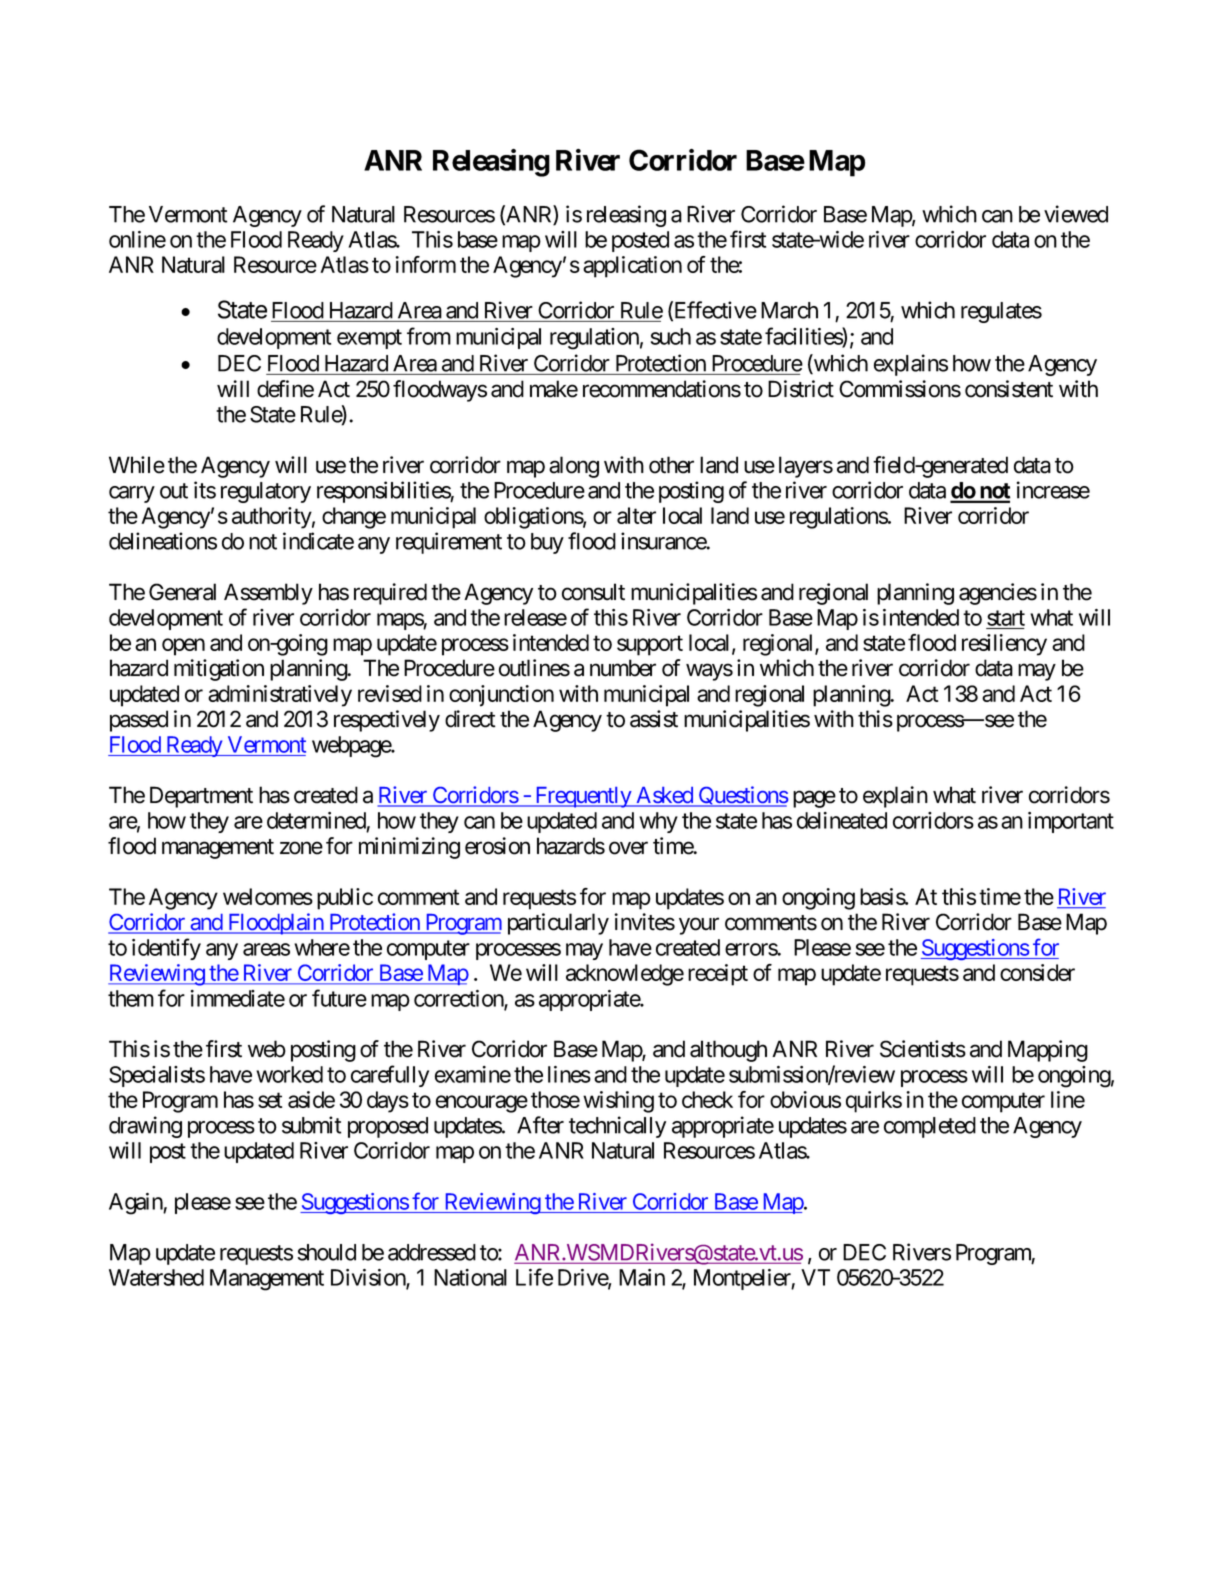 This screenshot has height=1590, width=1228. What do you see at coordinates (632, 267) in the screenshot?
I see `application` at bounding box center [632, 267].
